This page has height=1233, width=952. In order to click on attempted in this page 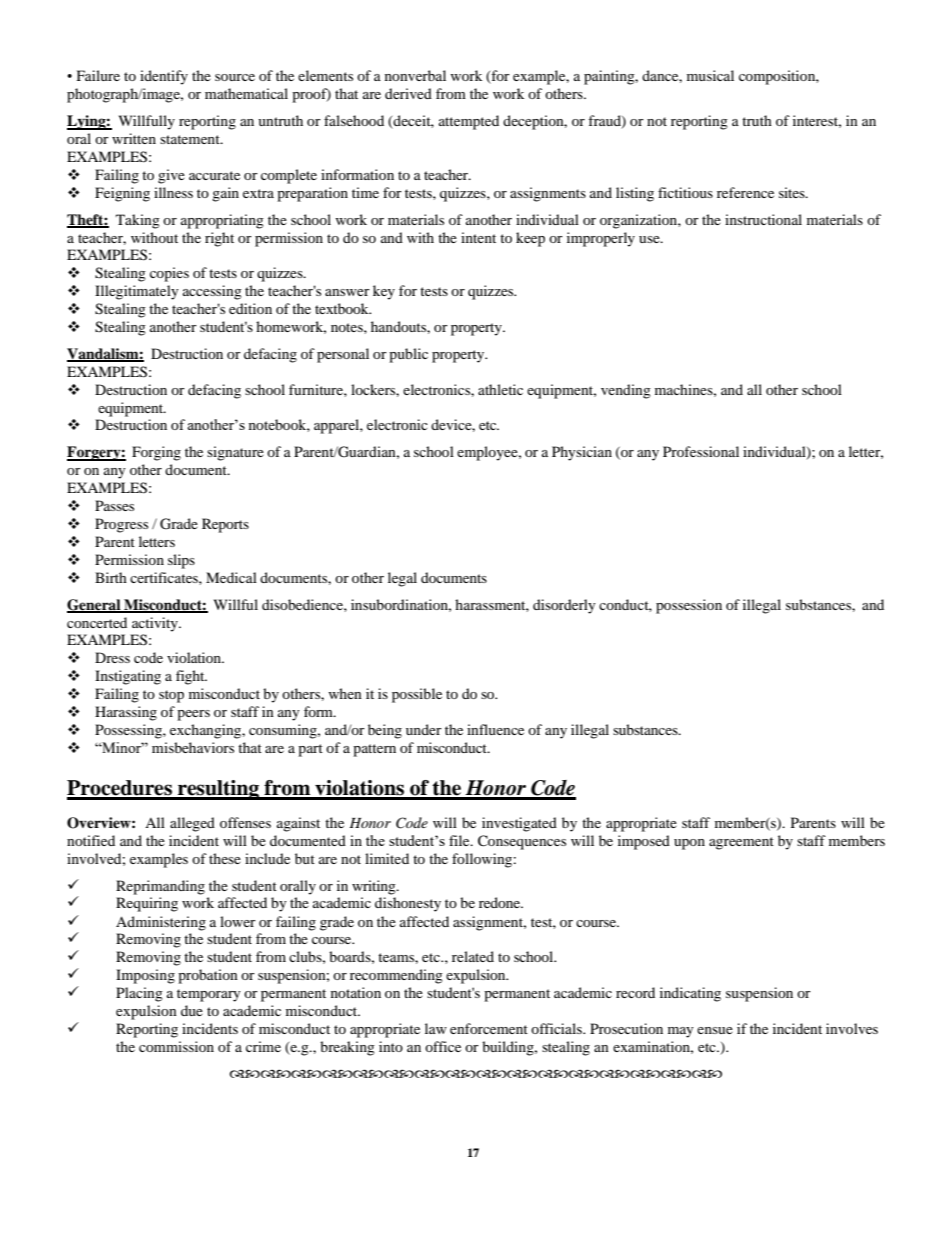, I will do `click(469, 122)`.
